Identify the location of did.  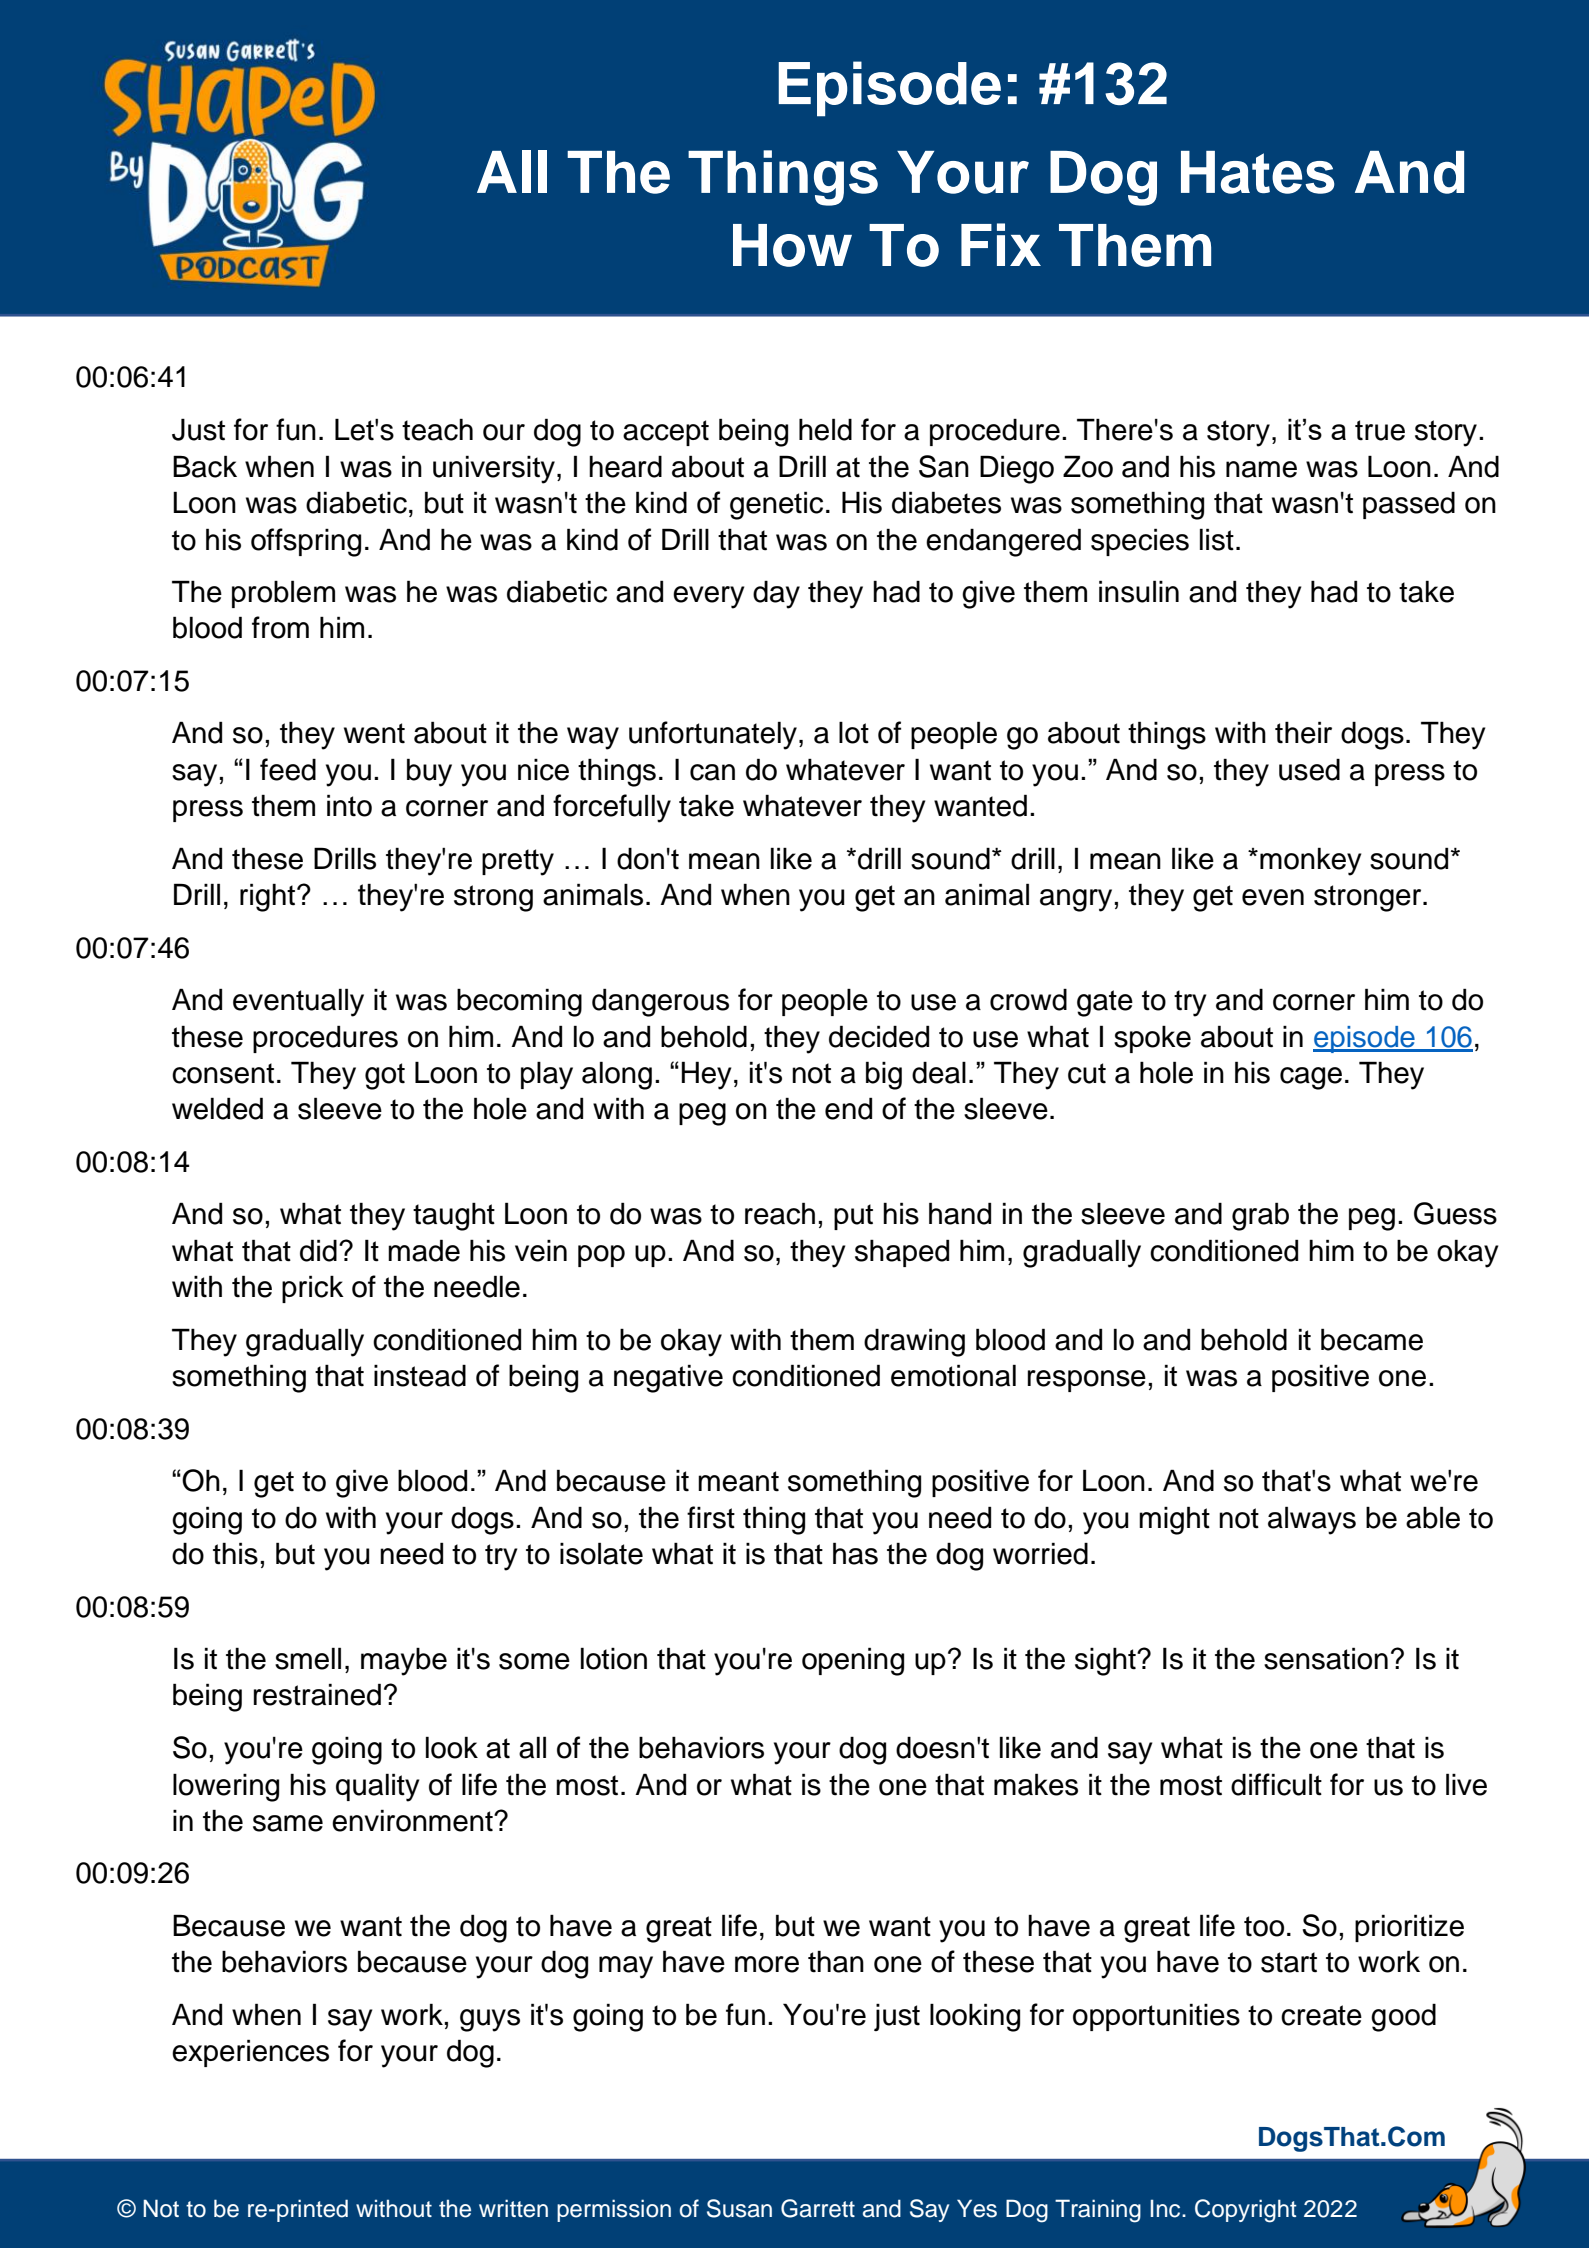
(318, 1250).
